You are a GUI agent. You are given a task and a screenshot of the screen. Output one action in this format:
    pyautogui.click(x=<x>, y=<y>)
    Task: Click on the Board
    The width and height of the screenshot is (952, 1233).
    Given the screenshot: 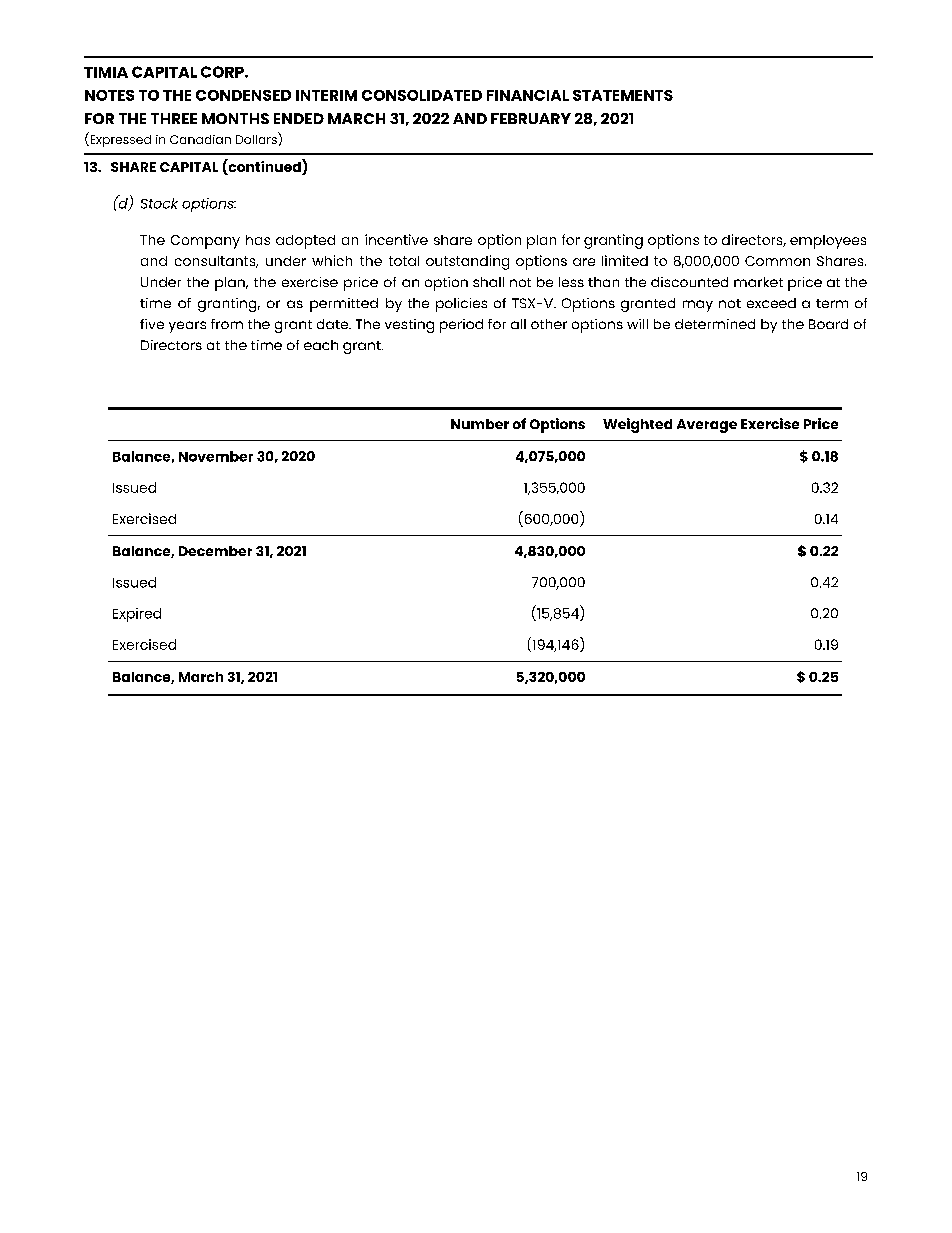 What is the action you would take?
    pyautogui.click(x=828, y=324)
